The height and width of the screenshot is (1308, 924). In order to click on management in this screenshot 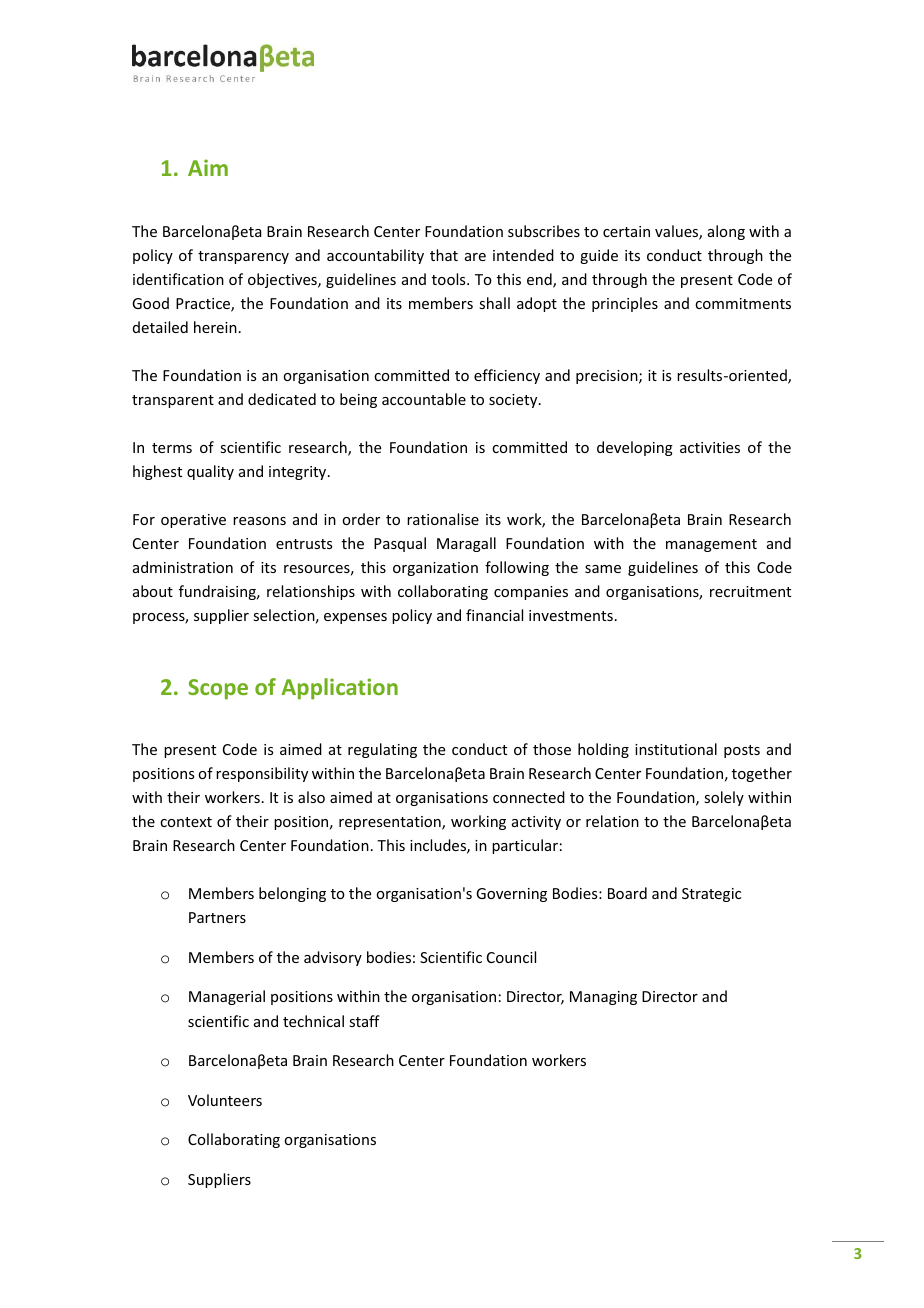, I will do `click(711, 545)`.
